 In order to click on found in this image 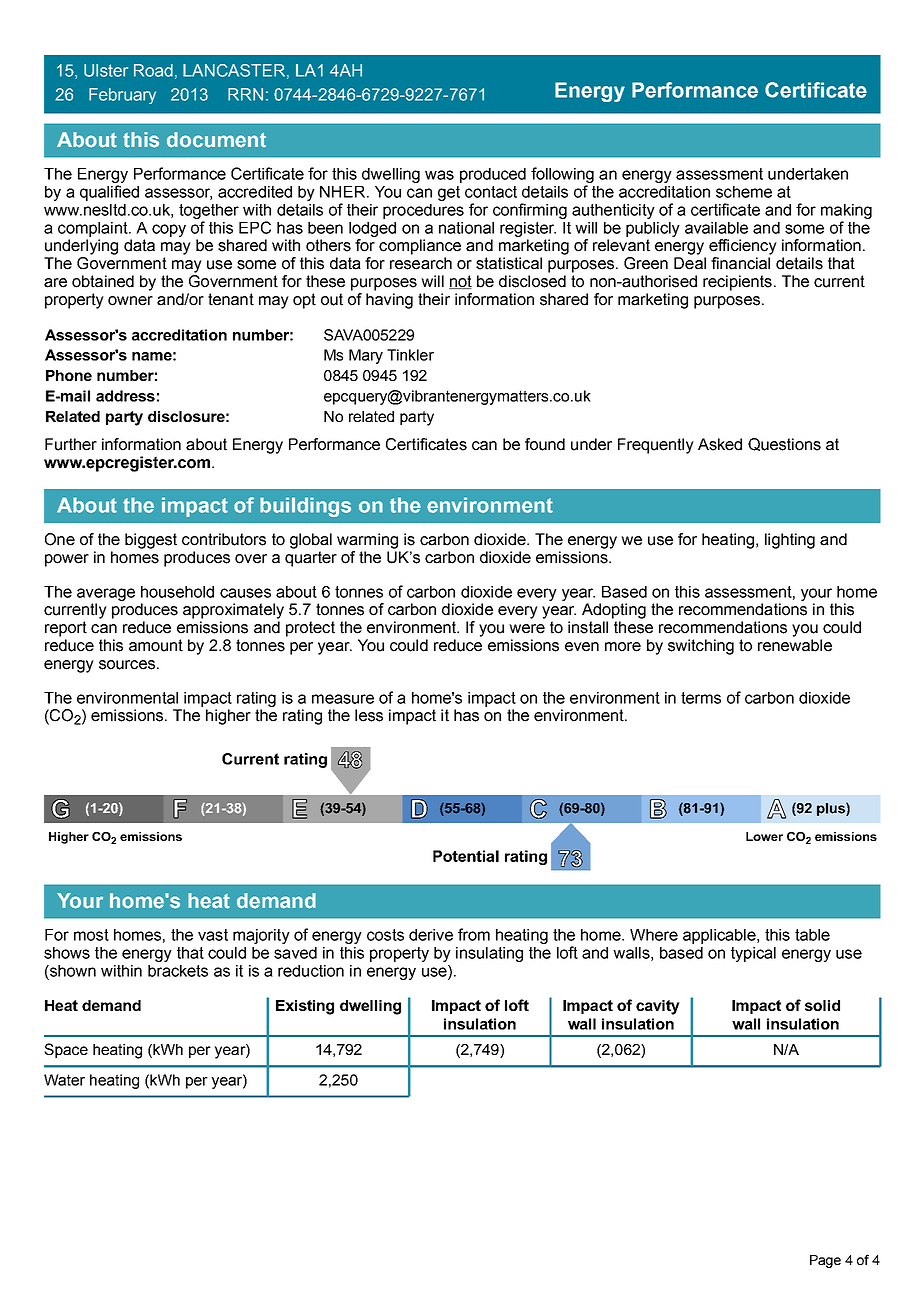, I will do `click(545, 444)`.
